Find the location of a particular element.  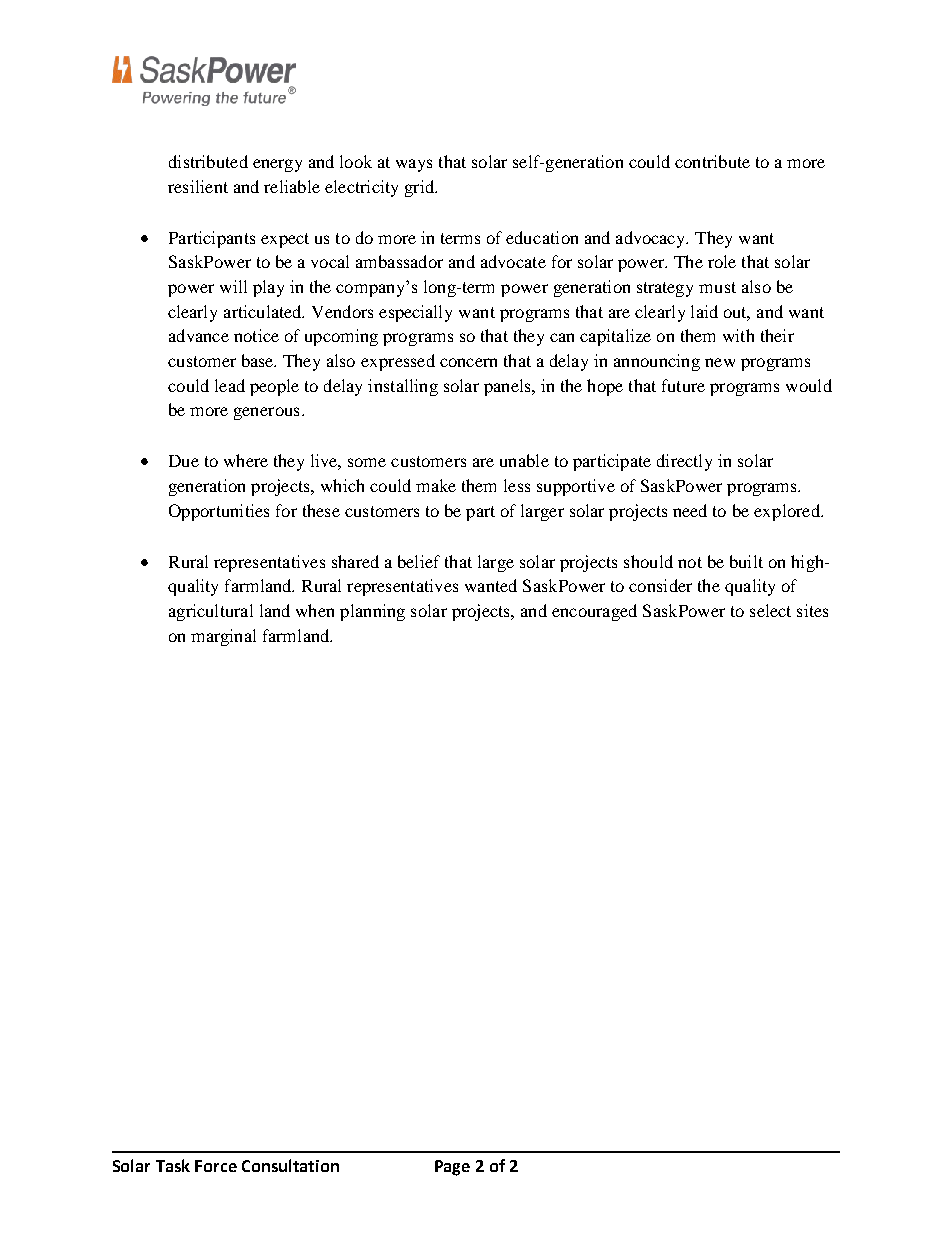

contribute is located at coordinates (712, 161).
